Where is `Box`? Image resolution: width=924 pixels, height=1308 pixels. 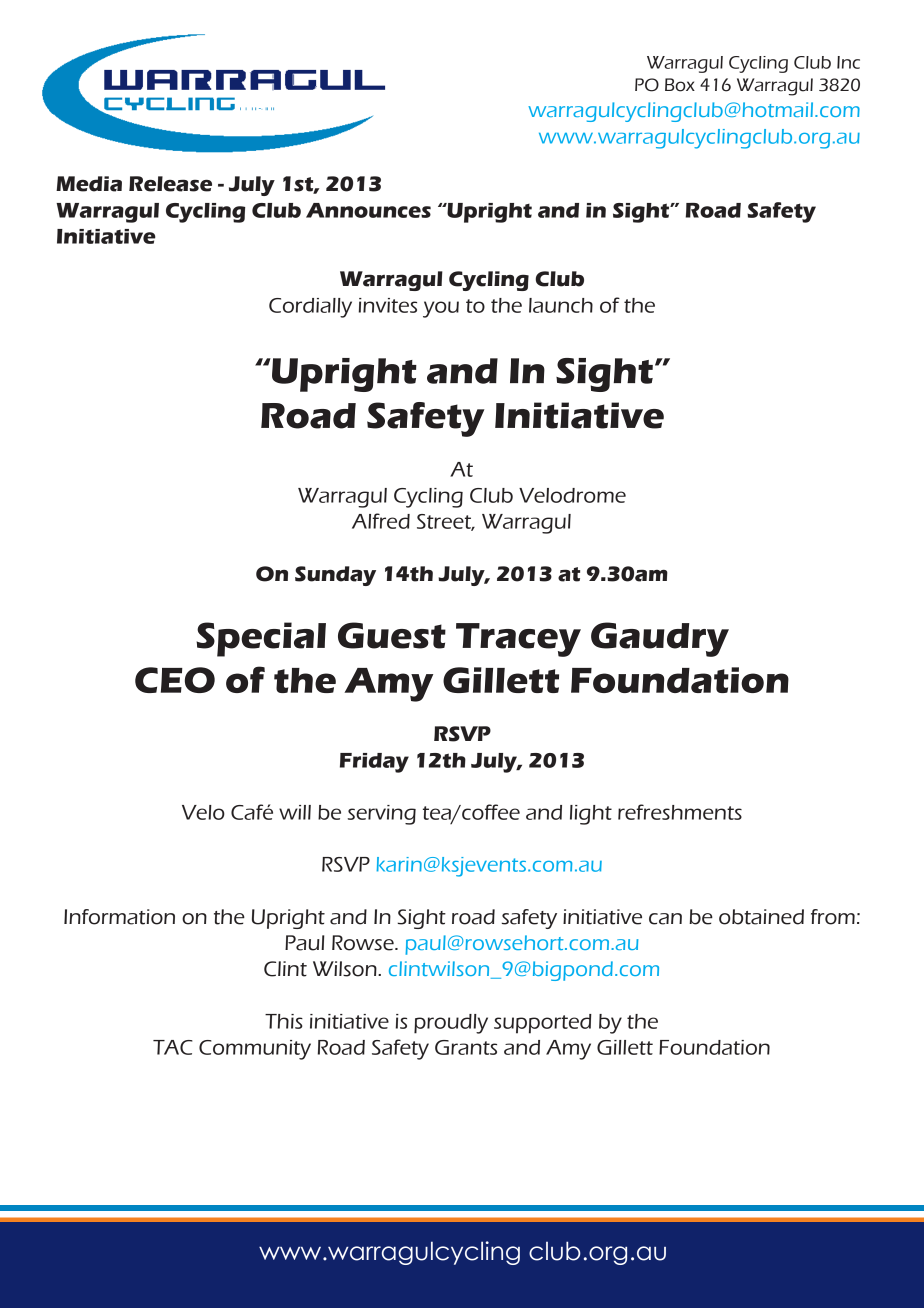 Box is located at coordinates (680, 85).
